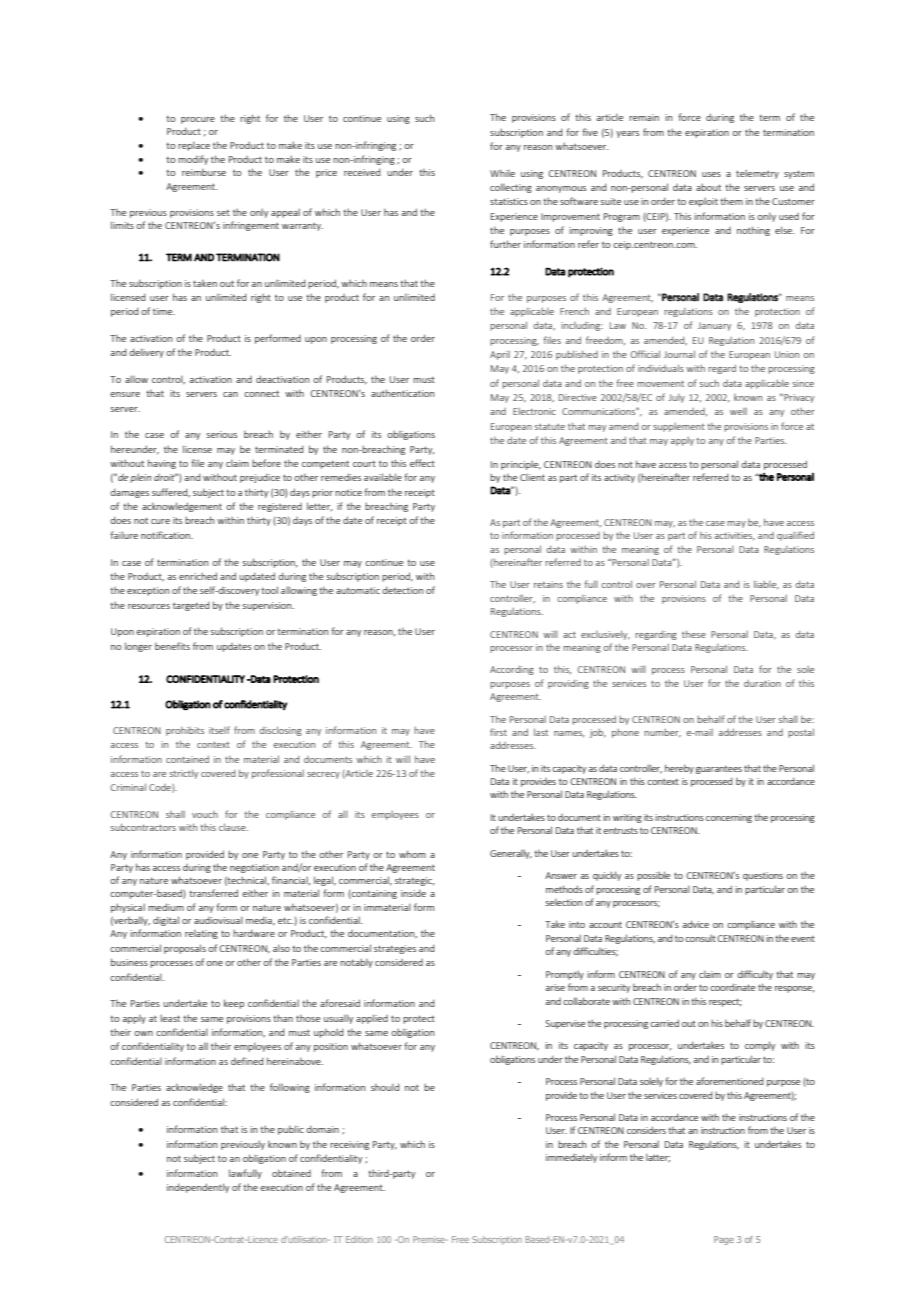 The height and width of the screenshot is (1308, 924). I want to click on Generally, so click(511, 854).
